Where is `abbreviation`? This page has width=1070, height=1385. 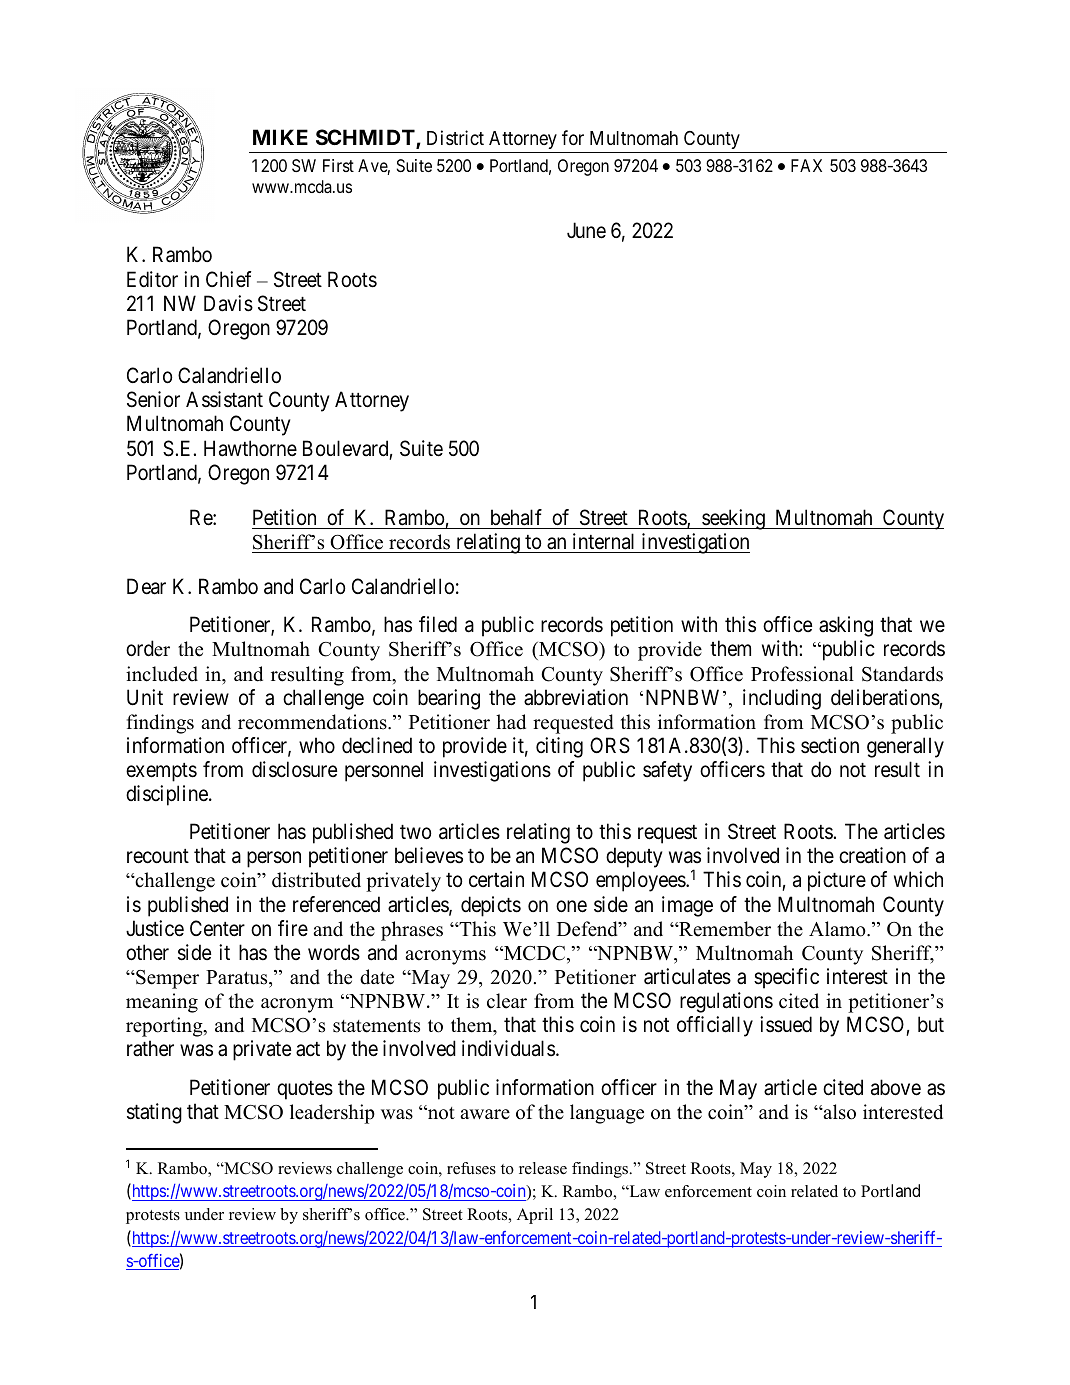 abbreviation is located at coordinates (576, 697).
